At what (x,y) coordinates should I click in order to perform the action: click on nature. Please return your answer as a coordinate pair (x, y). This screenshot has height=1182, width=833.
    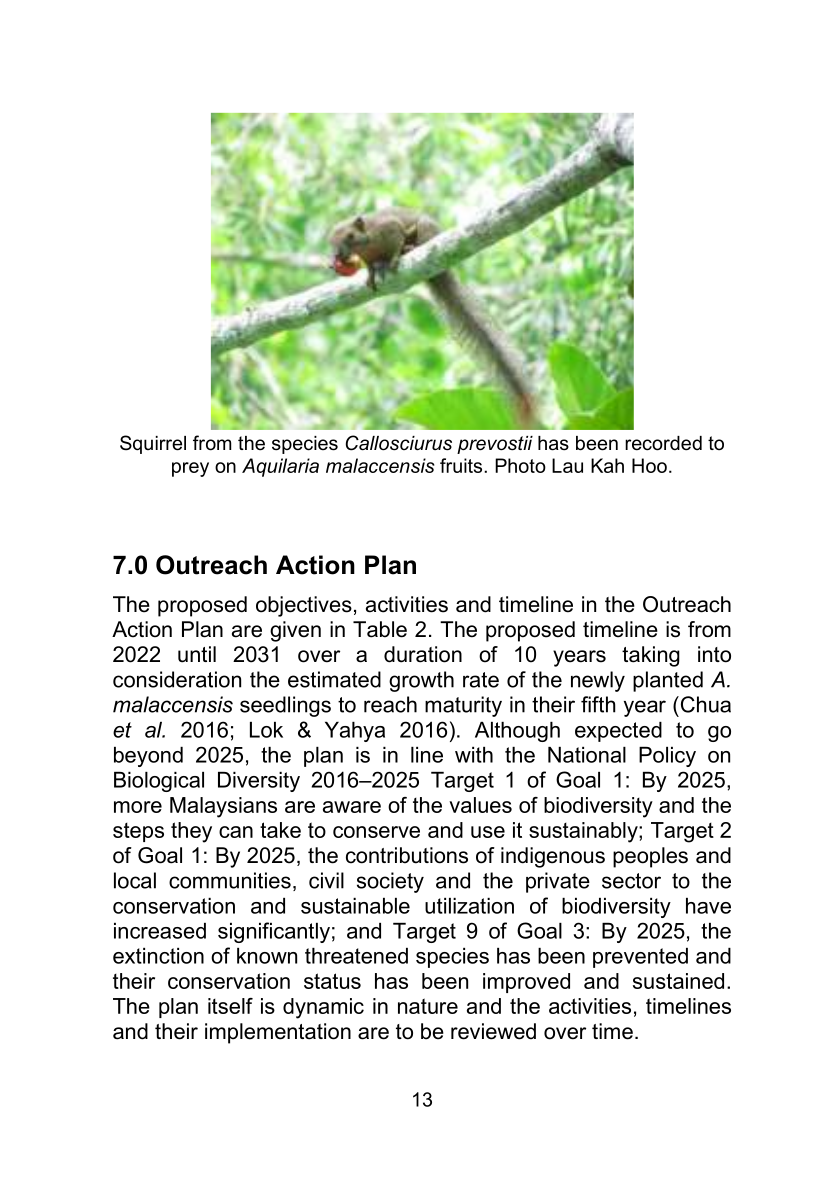
    Looking at the image, I should click on (428, 1006).
